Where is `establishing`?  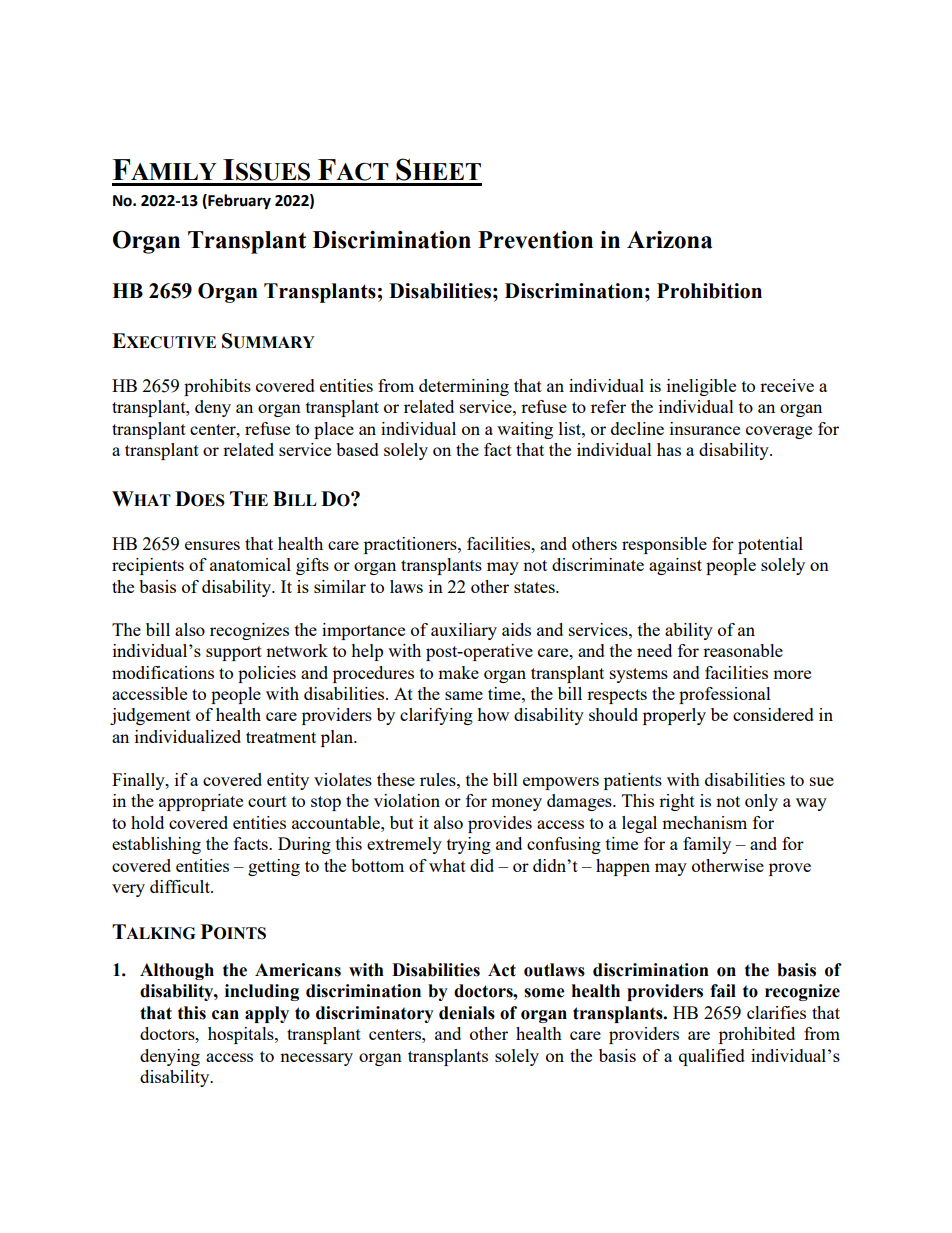
establishing is located at coordinates (156, 845).
